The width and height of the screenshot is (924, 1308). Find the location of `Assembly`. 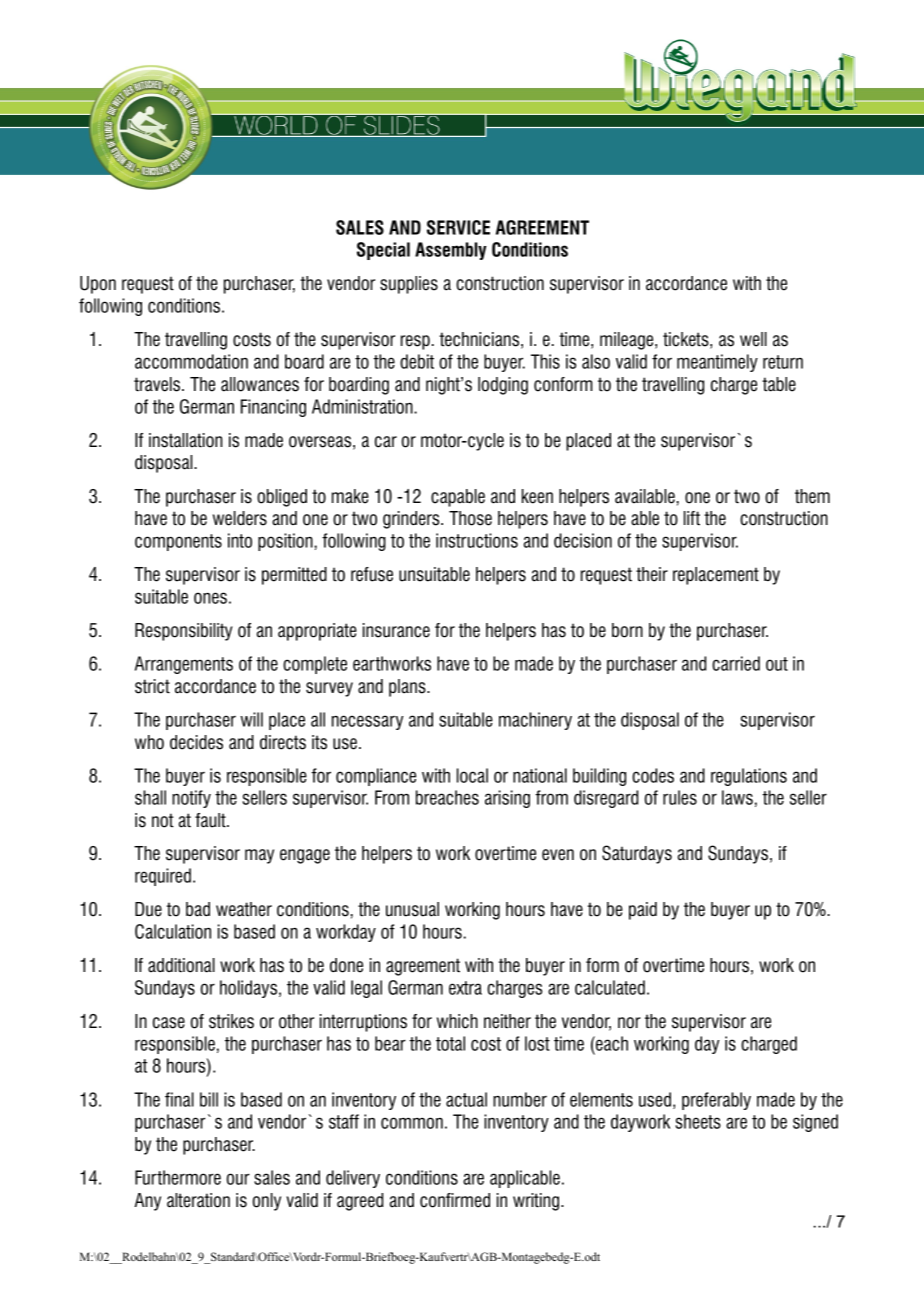

Assembly is located at coordinates (451, 251).
